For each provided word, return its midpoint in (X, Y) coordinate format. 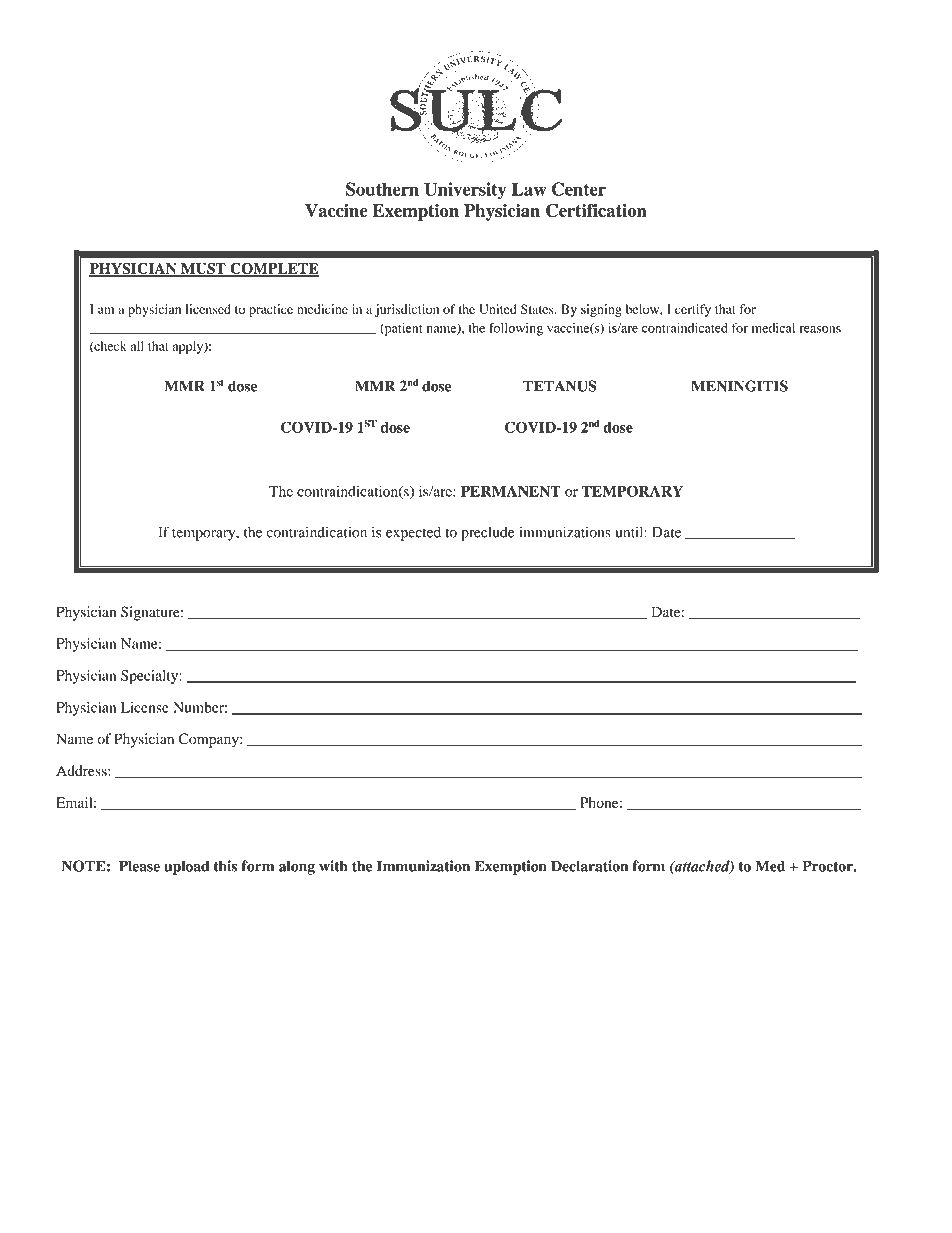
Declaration (589, 866)
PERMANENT (511, 491)
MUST (203, 269)
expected (413, 533)
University (465, 191)
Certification (596, 211)
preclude (487, 533)
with (333, 866)
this (225, 866)
